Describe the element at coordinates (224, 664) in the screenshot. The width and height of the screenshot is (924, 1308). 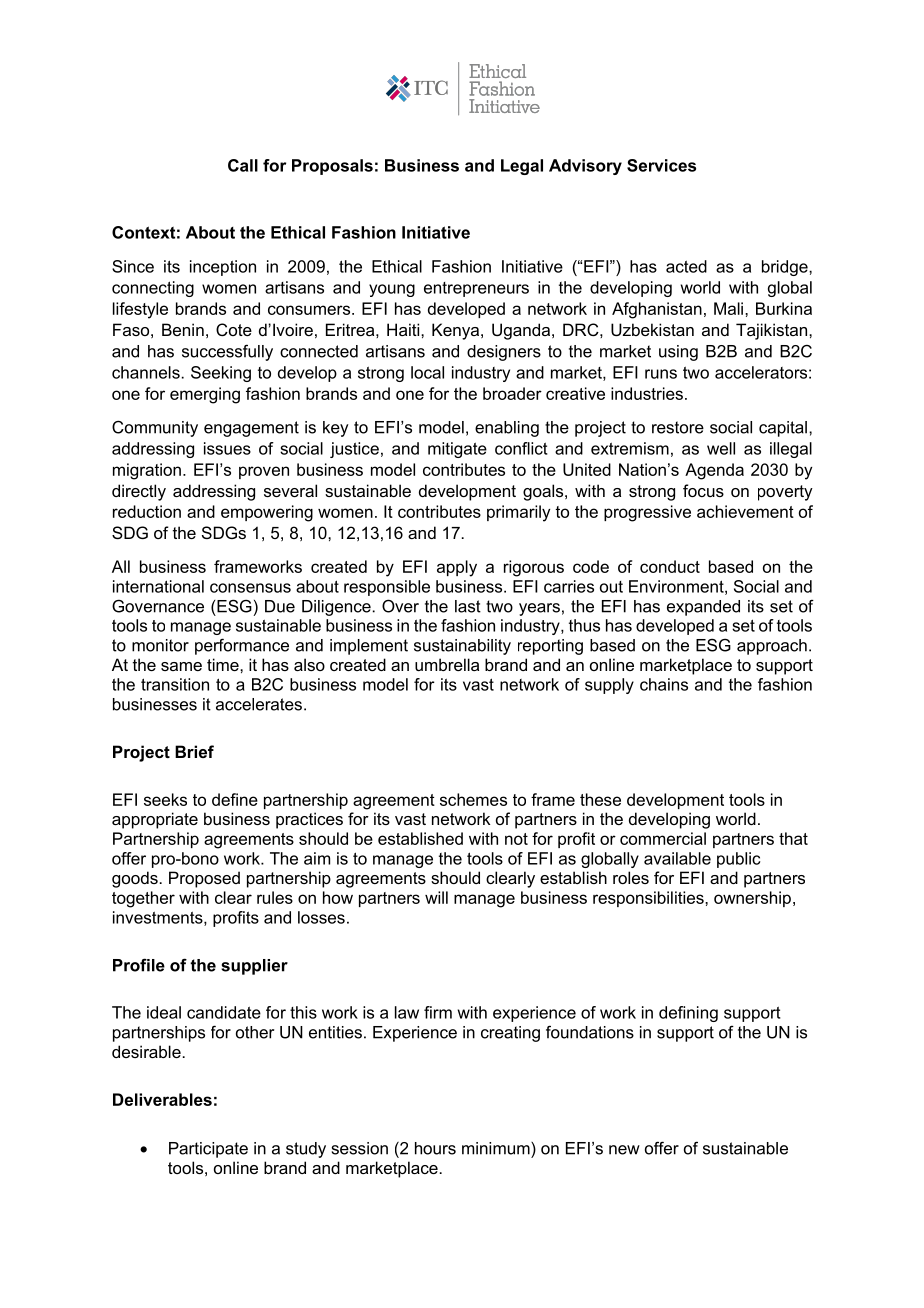
I see `time` at that location.
